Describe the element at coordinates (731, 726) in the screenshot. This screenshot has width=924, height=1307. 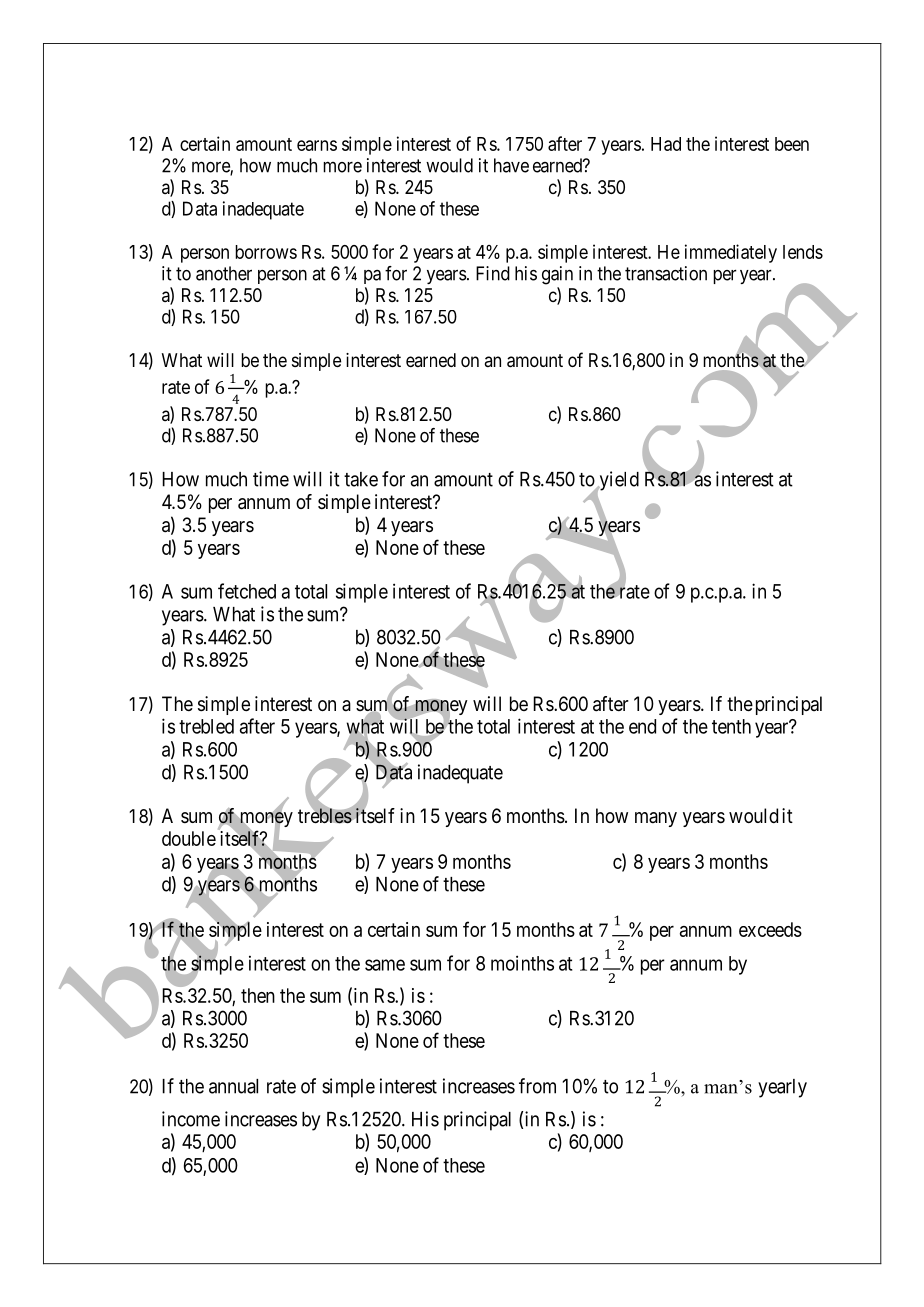
I see `tenth` at that location.
